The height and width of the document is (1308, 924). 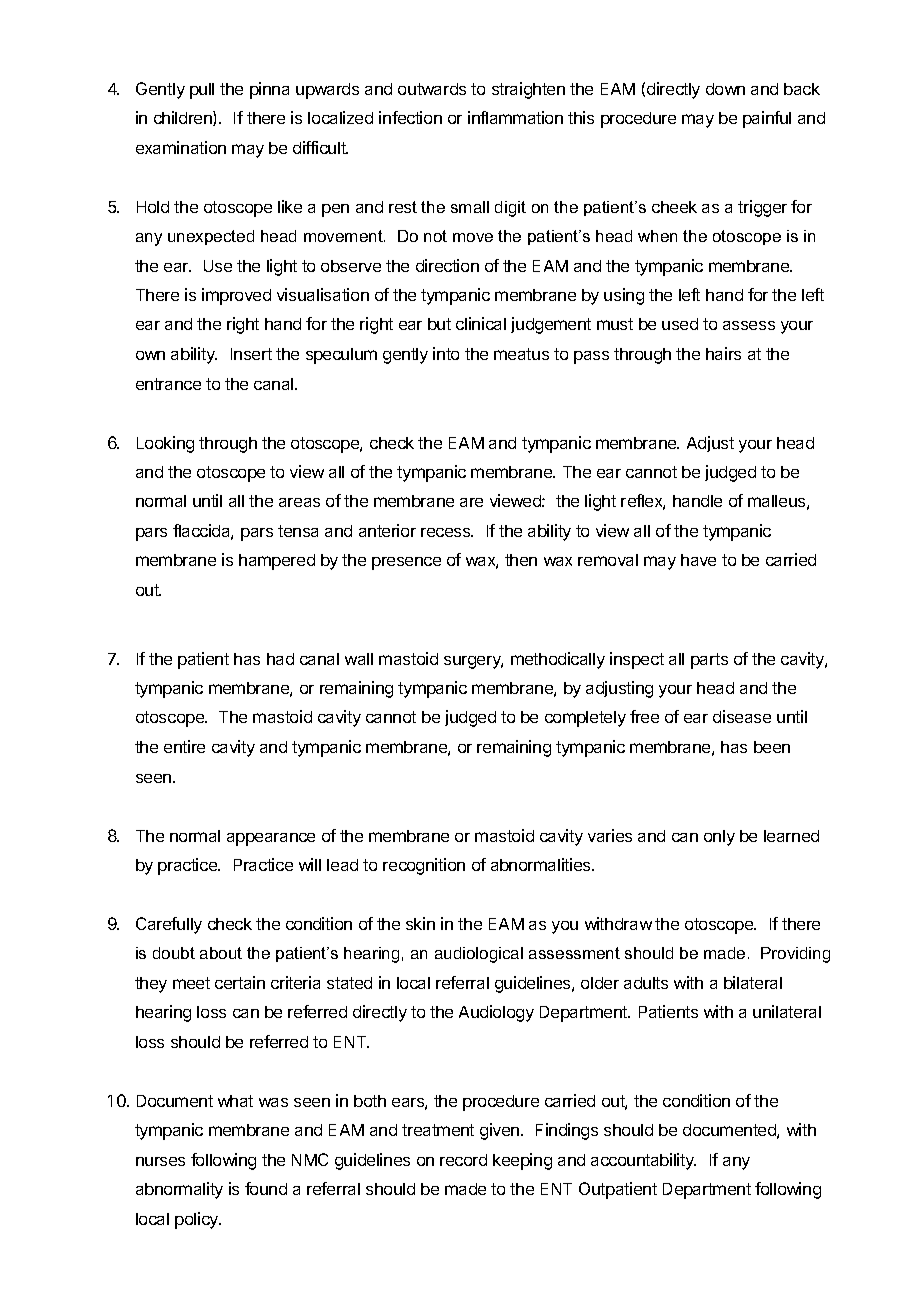 What do you see at coordinates (165, 444) in the document?
I see `Looking` at bounding box center [165, 444].
